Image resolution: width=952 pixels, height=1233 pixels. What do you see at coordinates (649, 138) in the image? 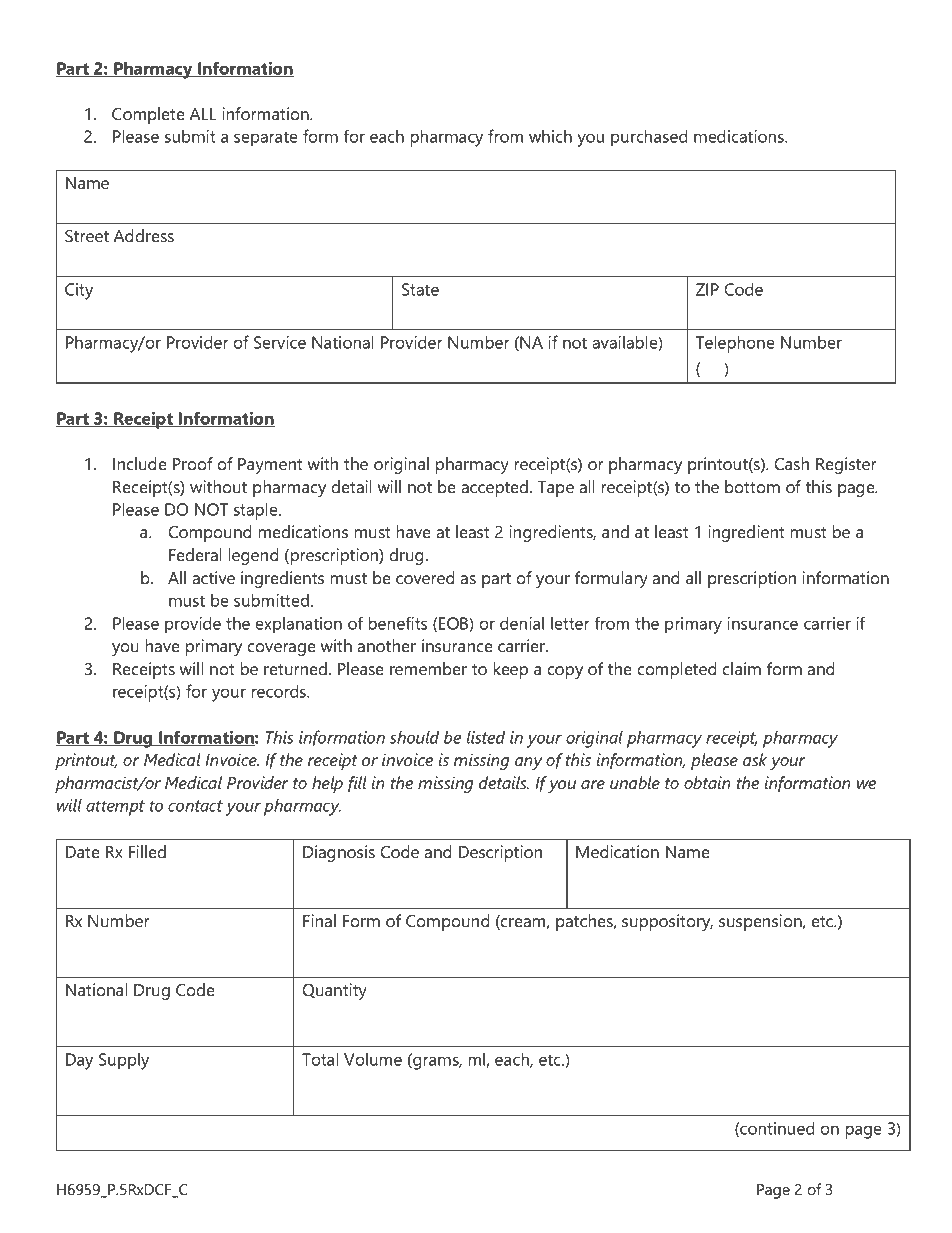
I see `purchased` at bounding box center [649, 138].
